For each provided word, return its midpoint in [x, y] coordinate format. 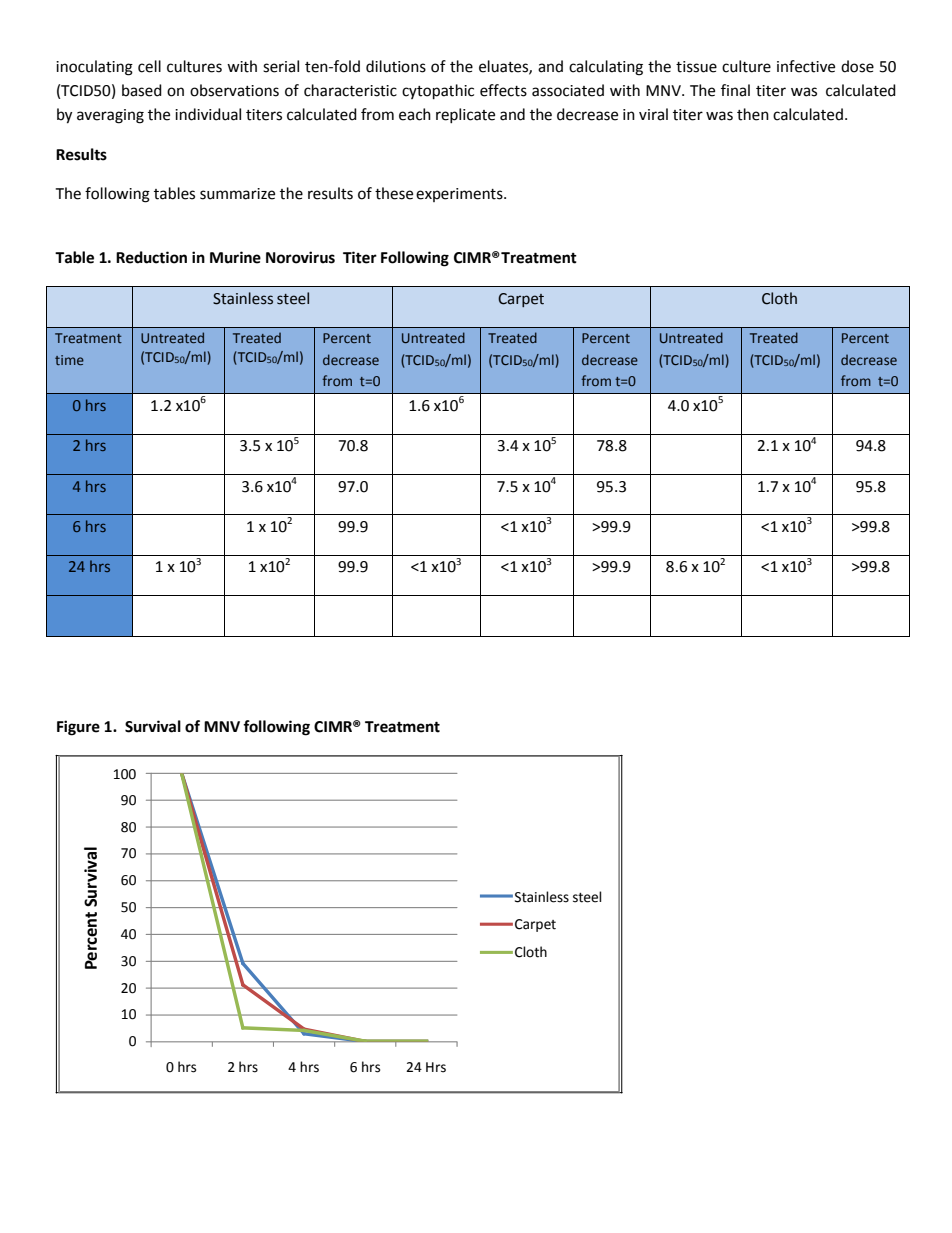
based [142, 90]
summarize [237, 194]
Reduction [151, 257]
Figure [78, 728]
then [753, 114]
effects [503, 90]
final [735, 90]
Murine [235, 257]
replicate [465, 115]
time [69, 360]
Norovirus [300, 257]
